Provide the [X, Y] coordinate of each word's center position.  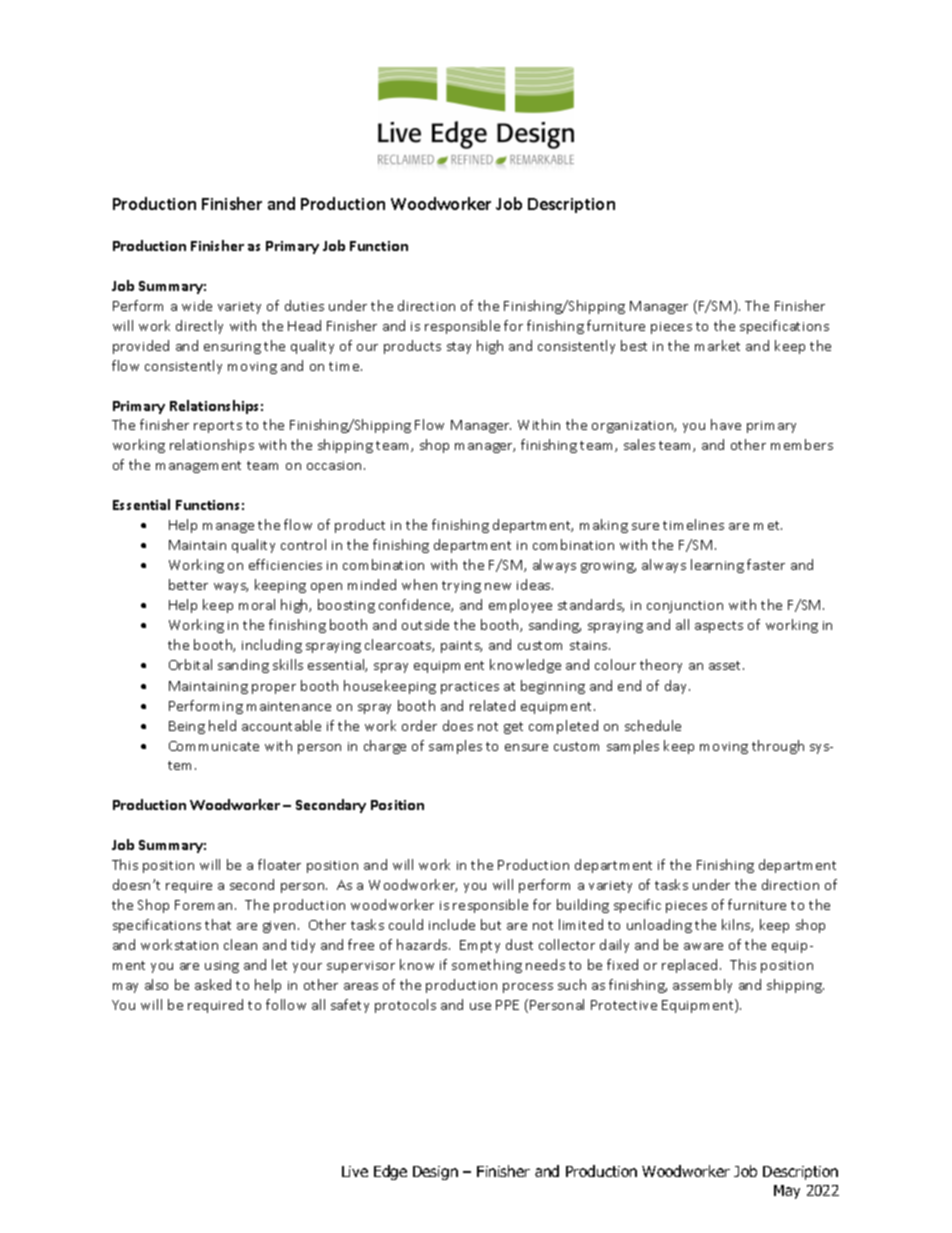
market [717, 345]
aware [703, 946]
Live [355, 1171]
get [513, 728]
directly [199, 327]
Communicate [214, 746]
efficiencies [285, 564]
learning [717, 566]
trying [461, 587]
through [778, 747]
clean [240, 944]
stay [459, 348]
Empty [480, 946]
